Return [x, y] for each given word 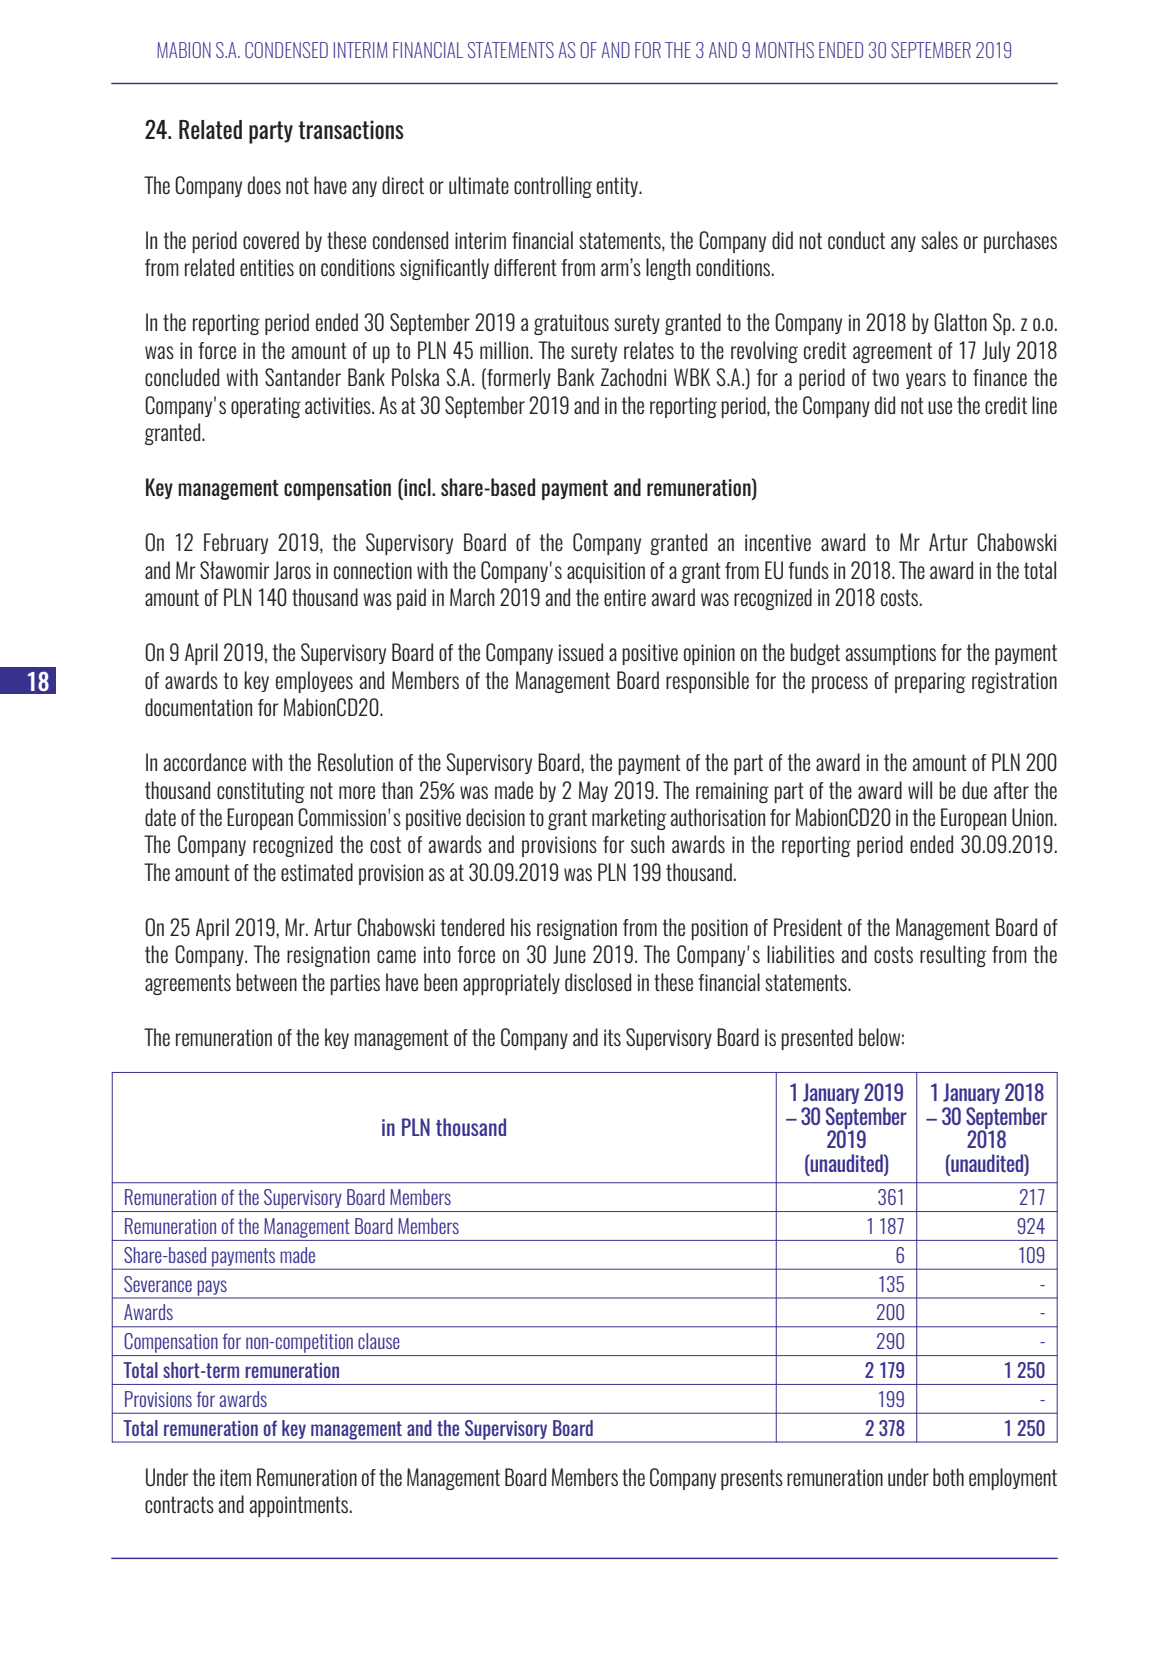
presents [752, 1479]
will [920, 790]
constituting [261, 792]
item [235, 1477]
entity [618, 187]
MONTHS [785, 50]
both [948, 1477]
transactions [351, 129]
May [593, 791]
